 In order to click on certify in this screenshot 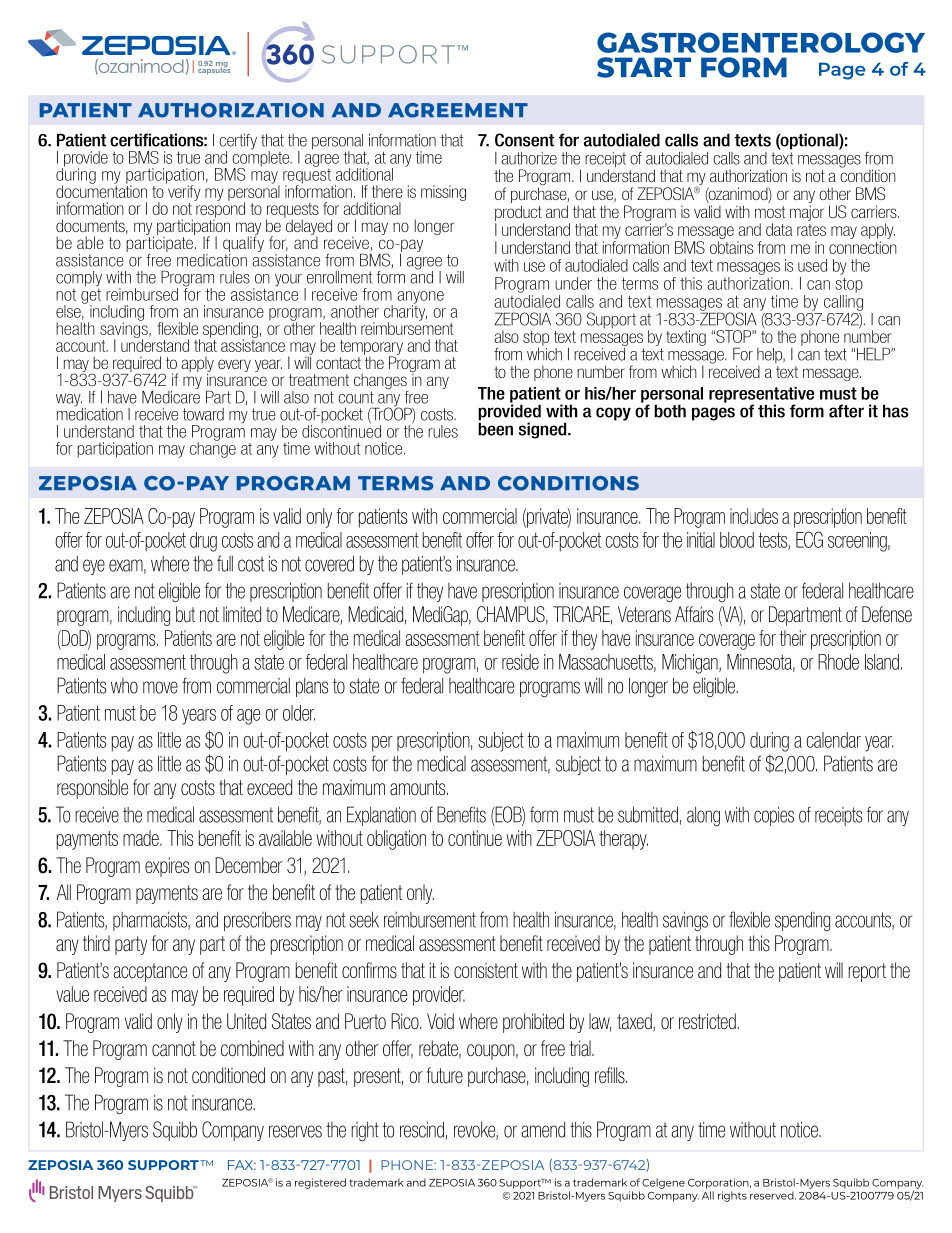, I will do `click(238, 143)`.
